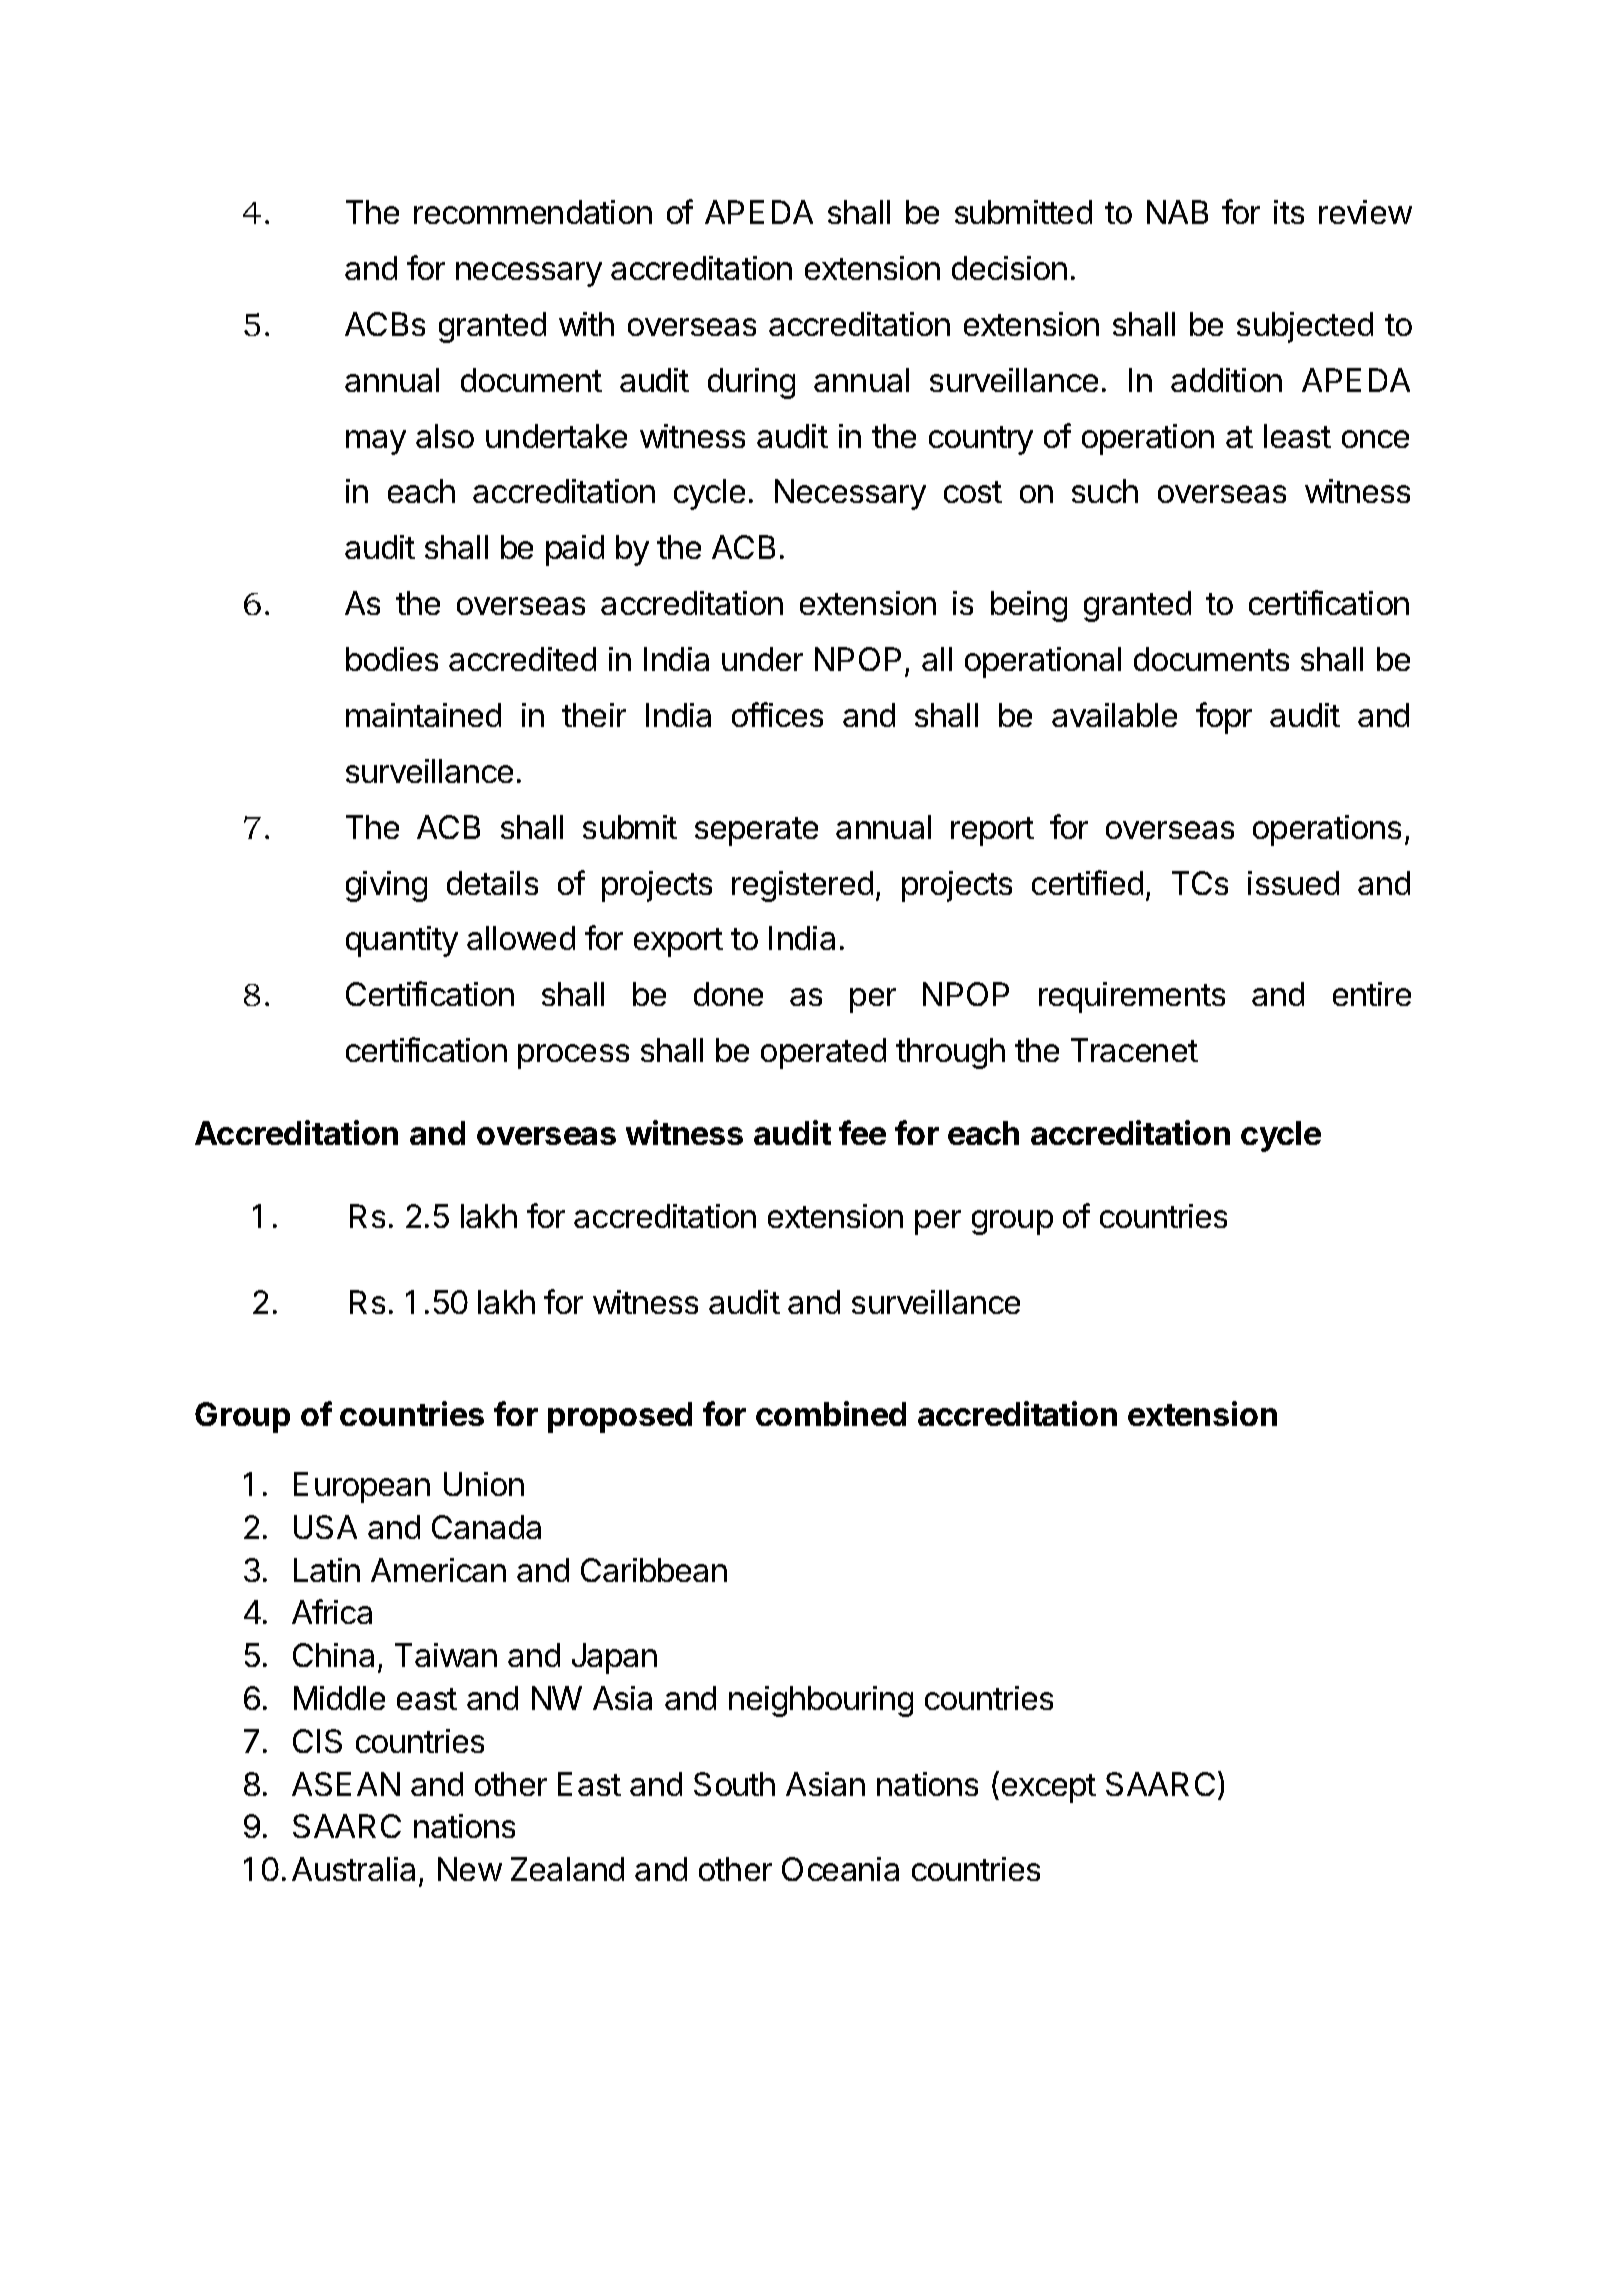 This document has width=1606, height=2271. I want to click on proposed, so click(620, 1417).
